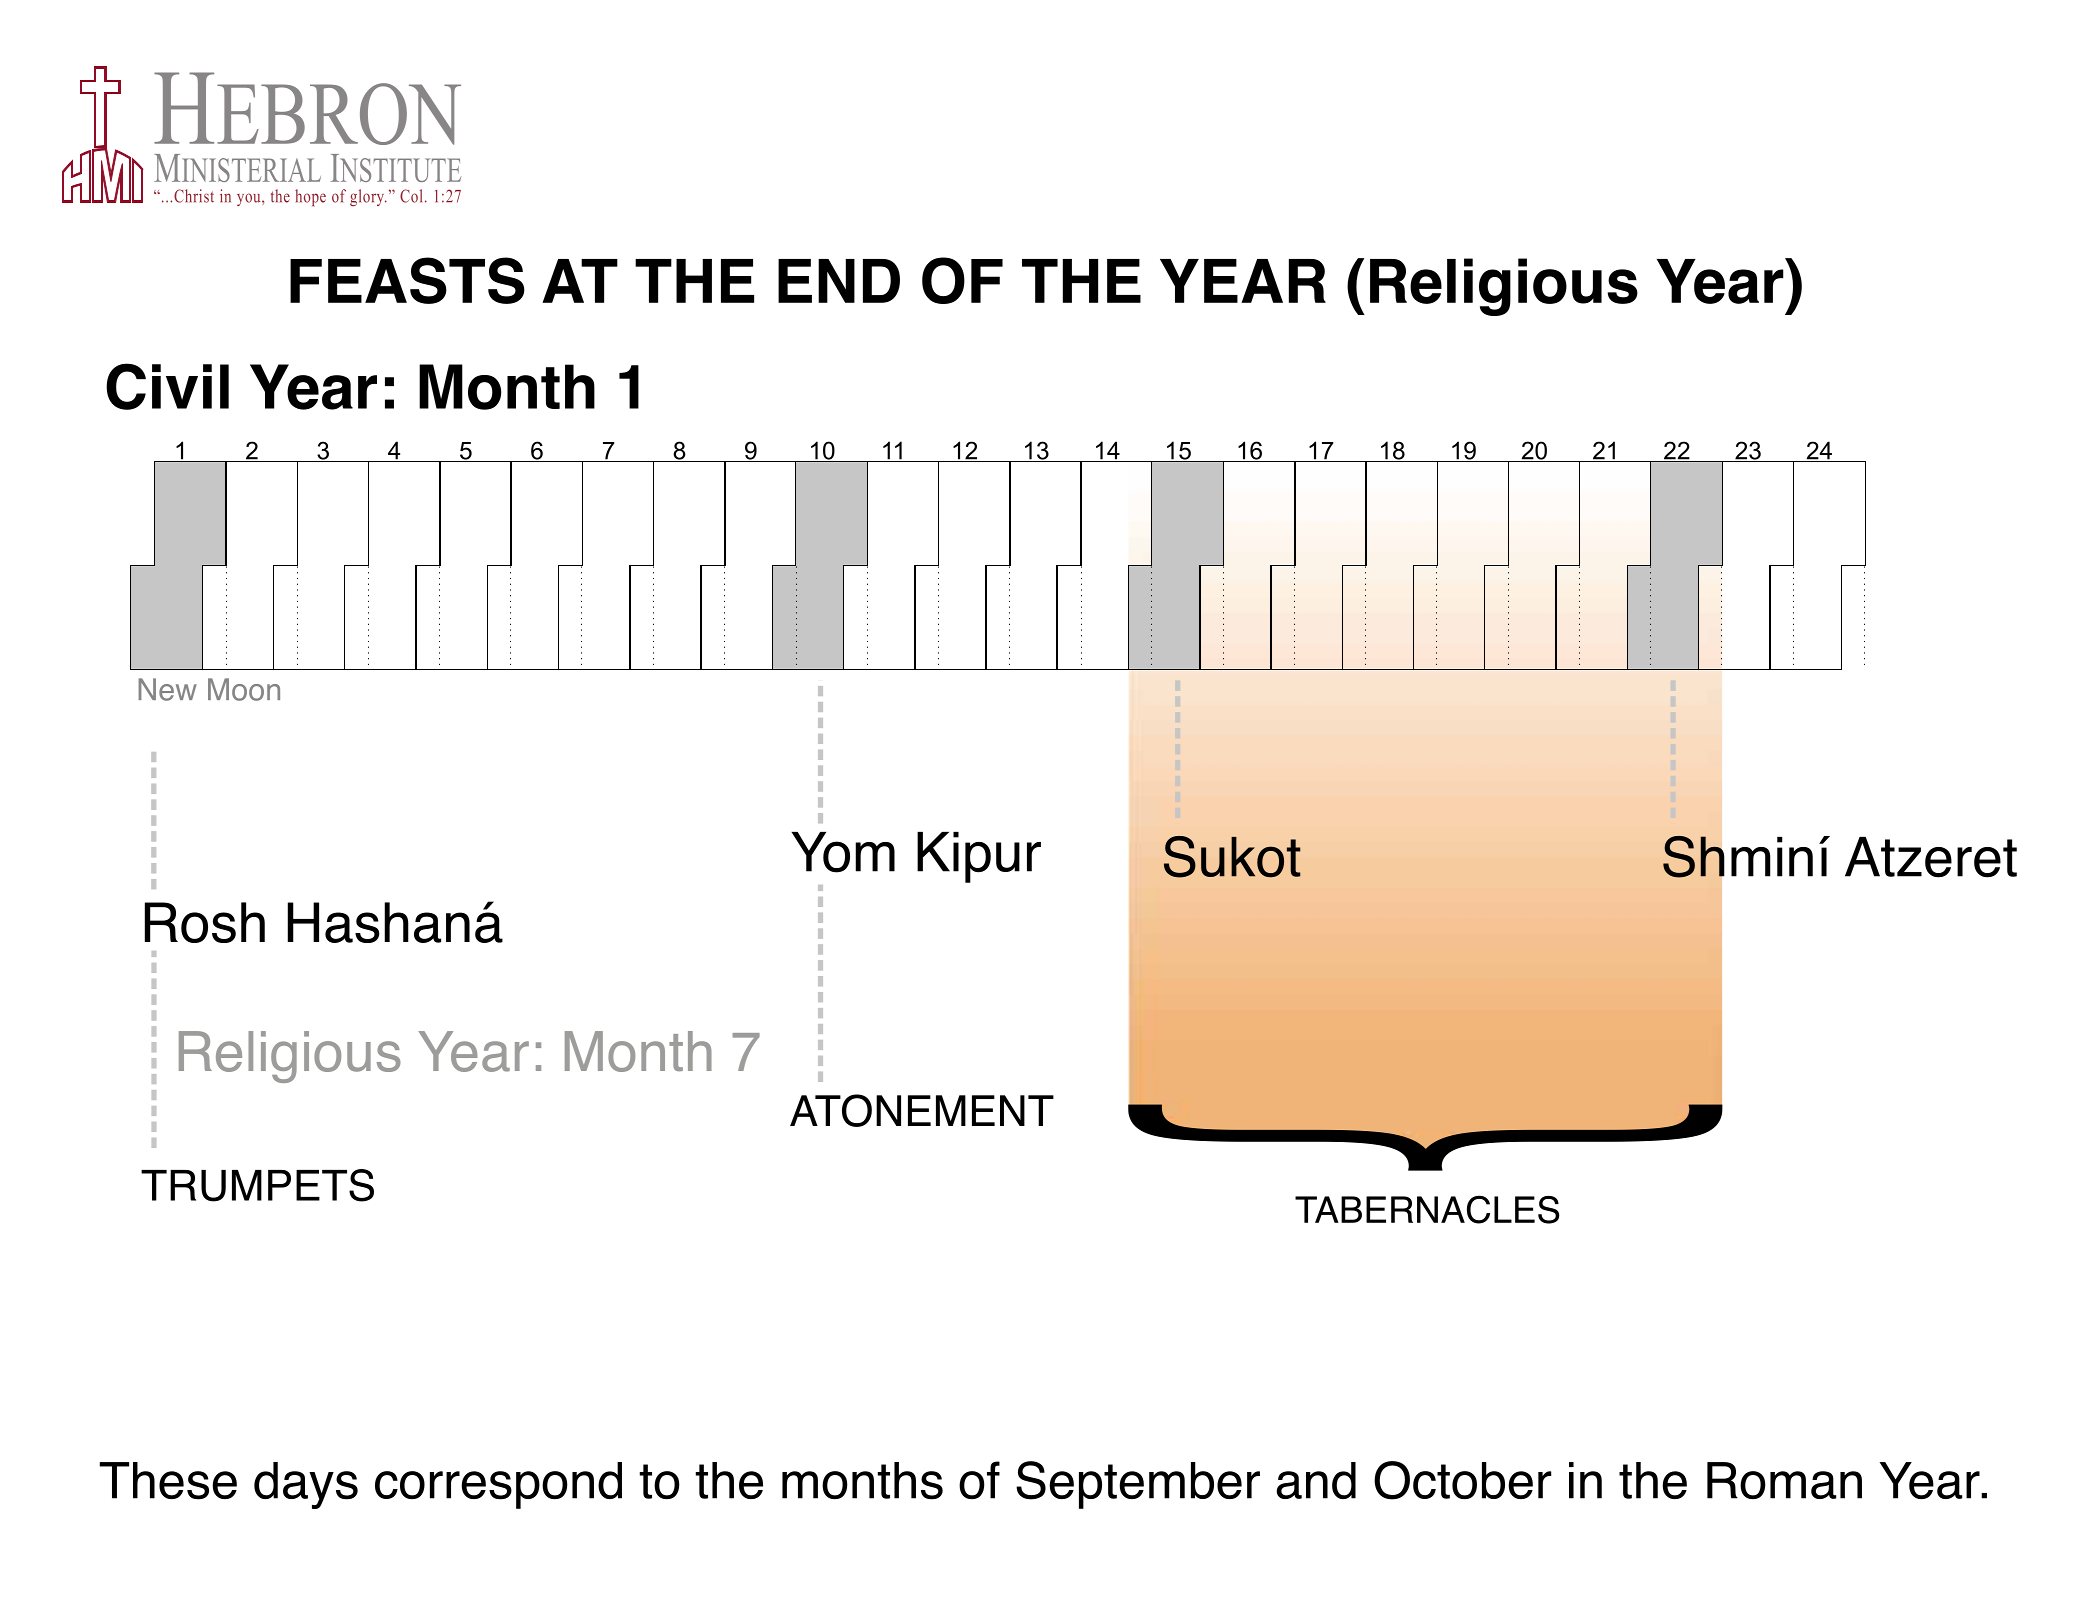 Image resolution: width=2099 pixels, height=1622 pixels. I want to click on glory, so click(368, 197).
